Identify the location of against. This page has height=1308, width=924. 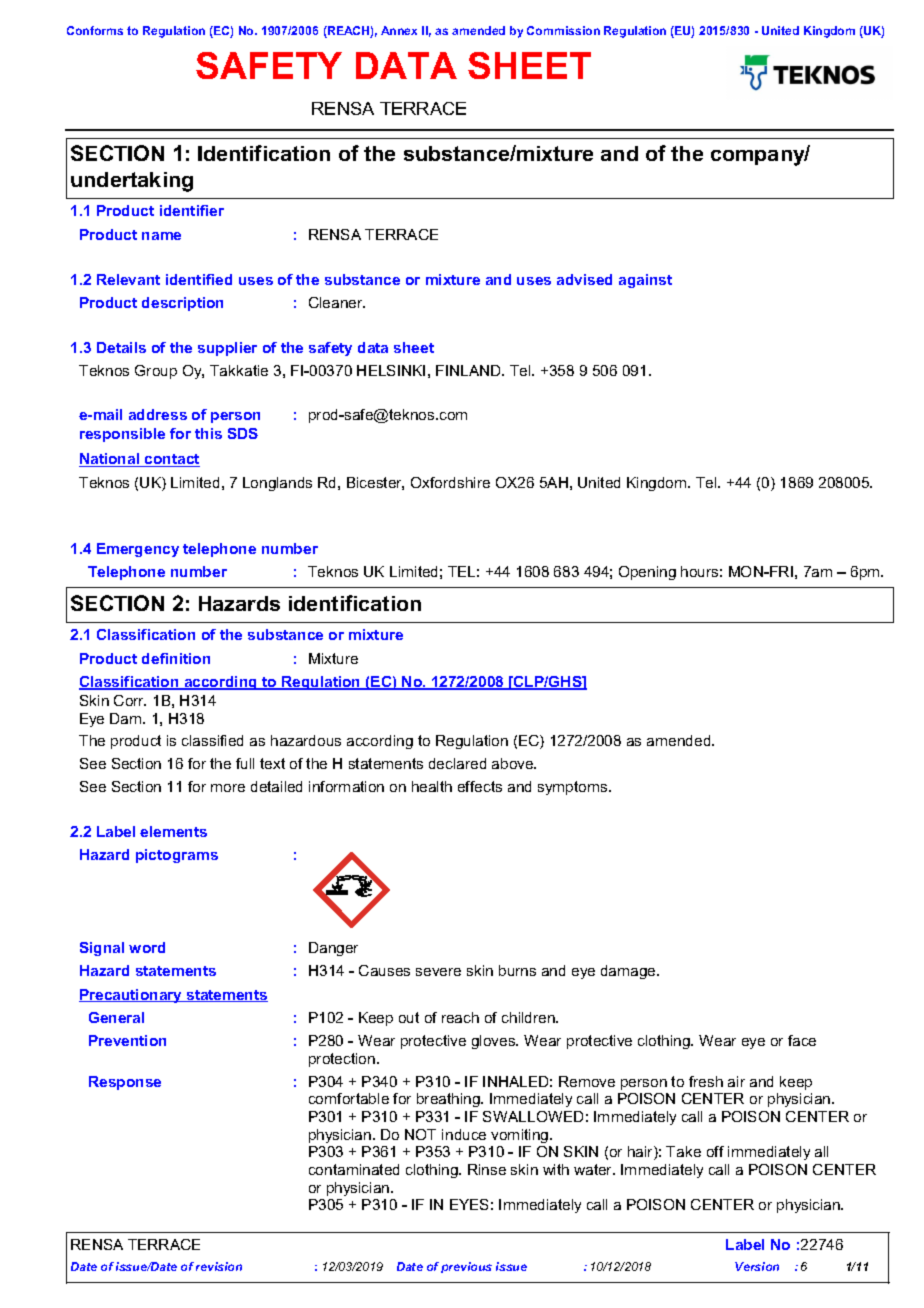
(645, 281).
